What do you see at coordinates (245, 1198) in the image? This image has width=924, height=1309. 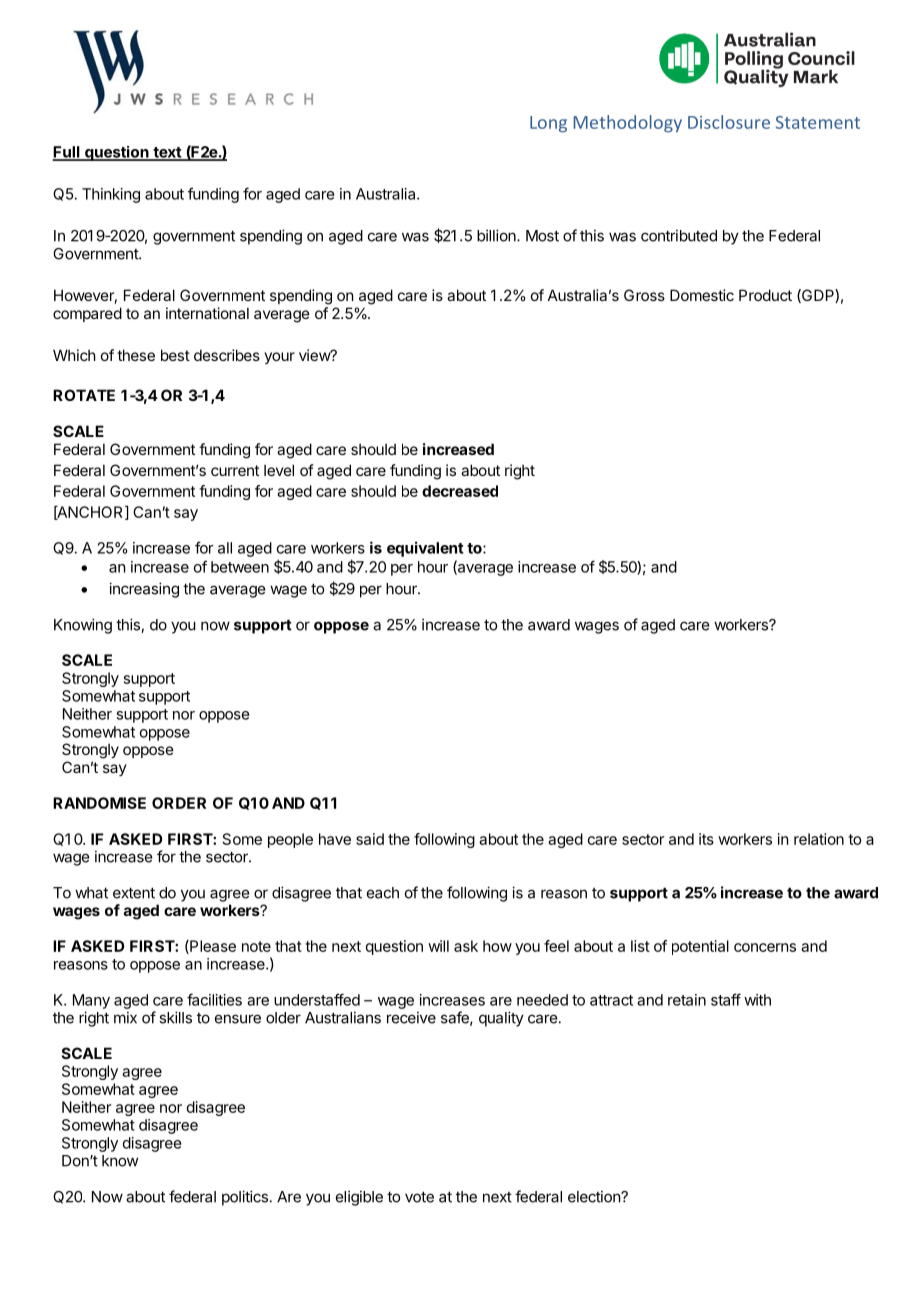 I see `politics` at bounding box center [245, 1198].
